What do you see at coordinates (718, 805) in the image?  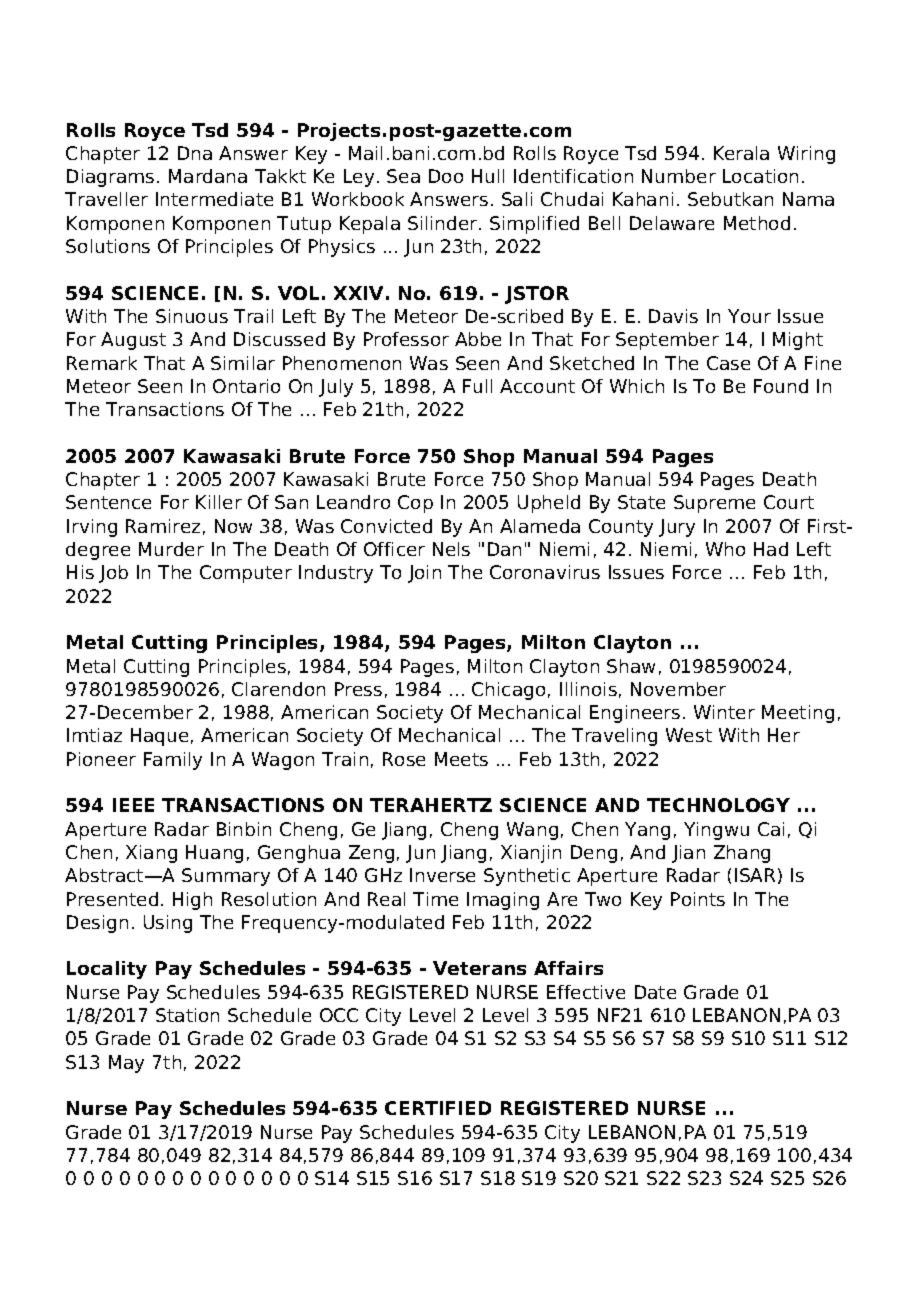 I see `TECHNOLOGY` at bounding box center [718, 805].
